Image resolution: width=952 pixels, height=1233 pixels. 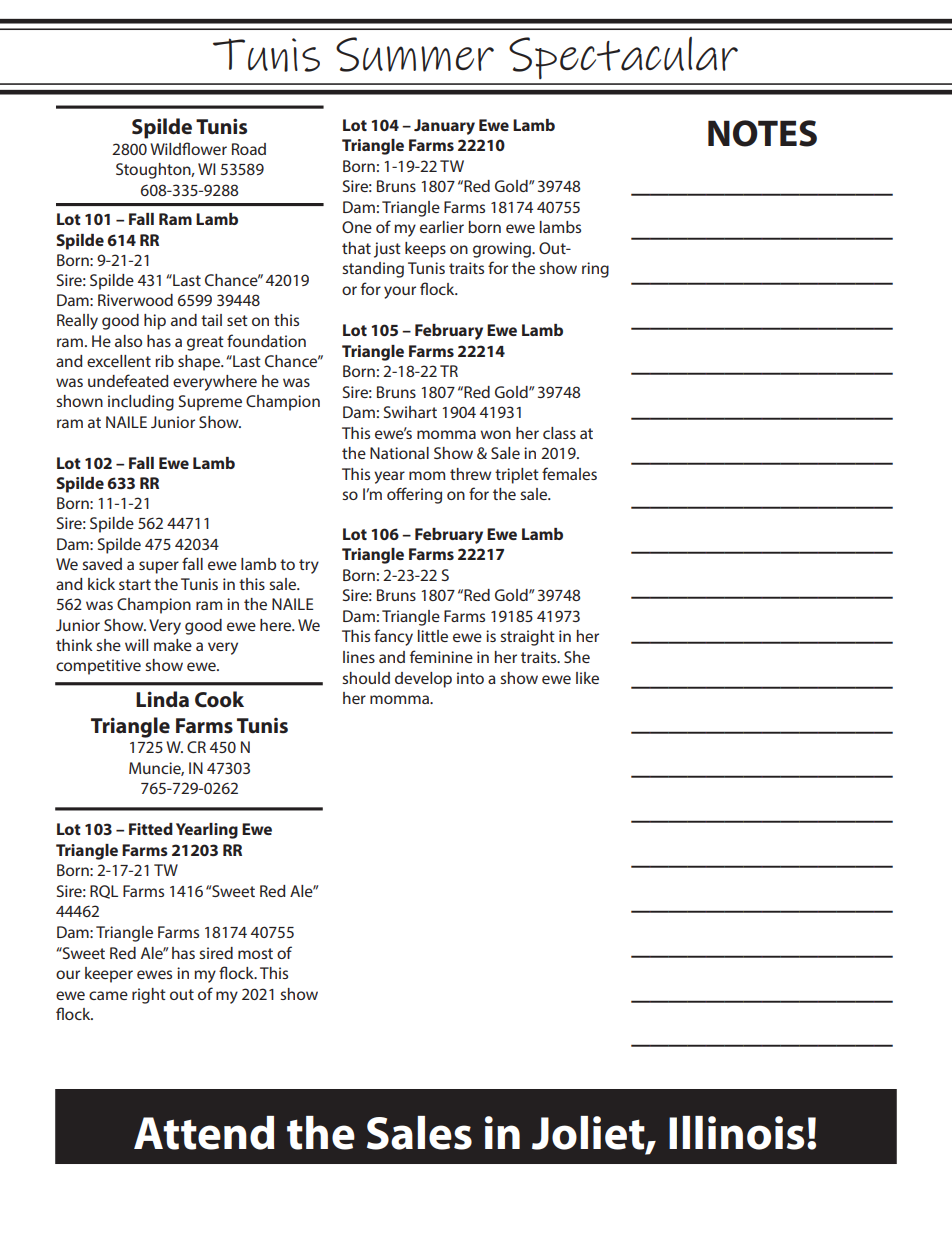 I want to click on Spectacular, so click(x=623, y=58).
